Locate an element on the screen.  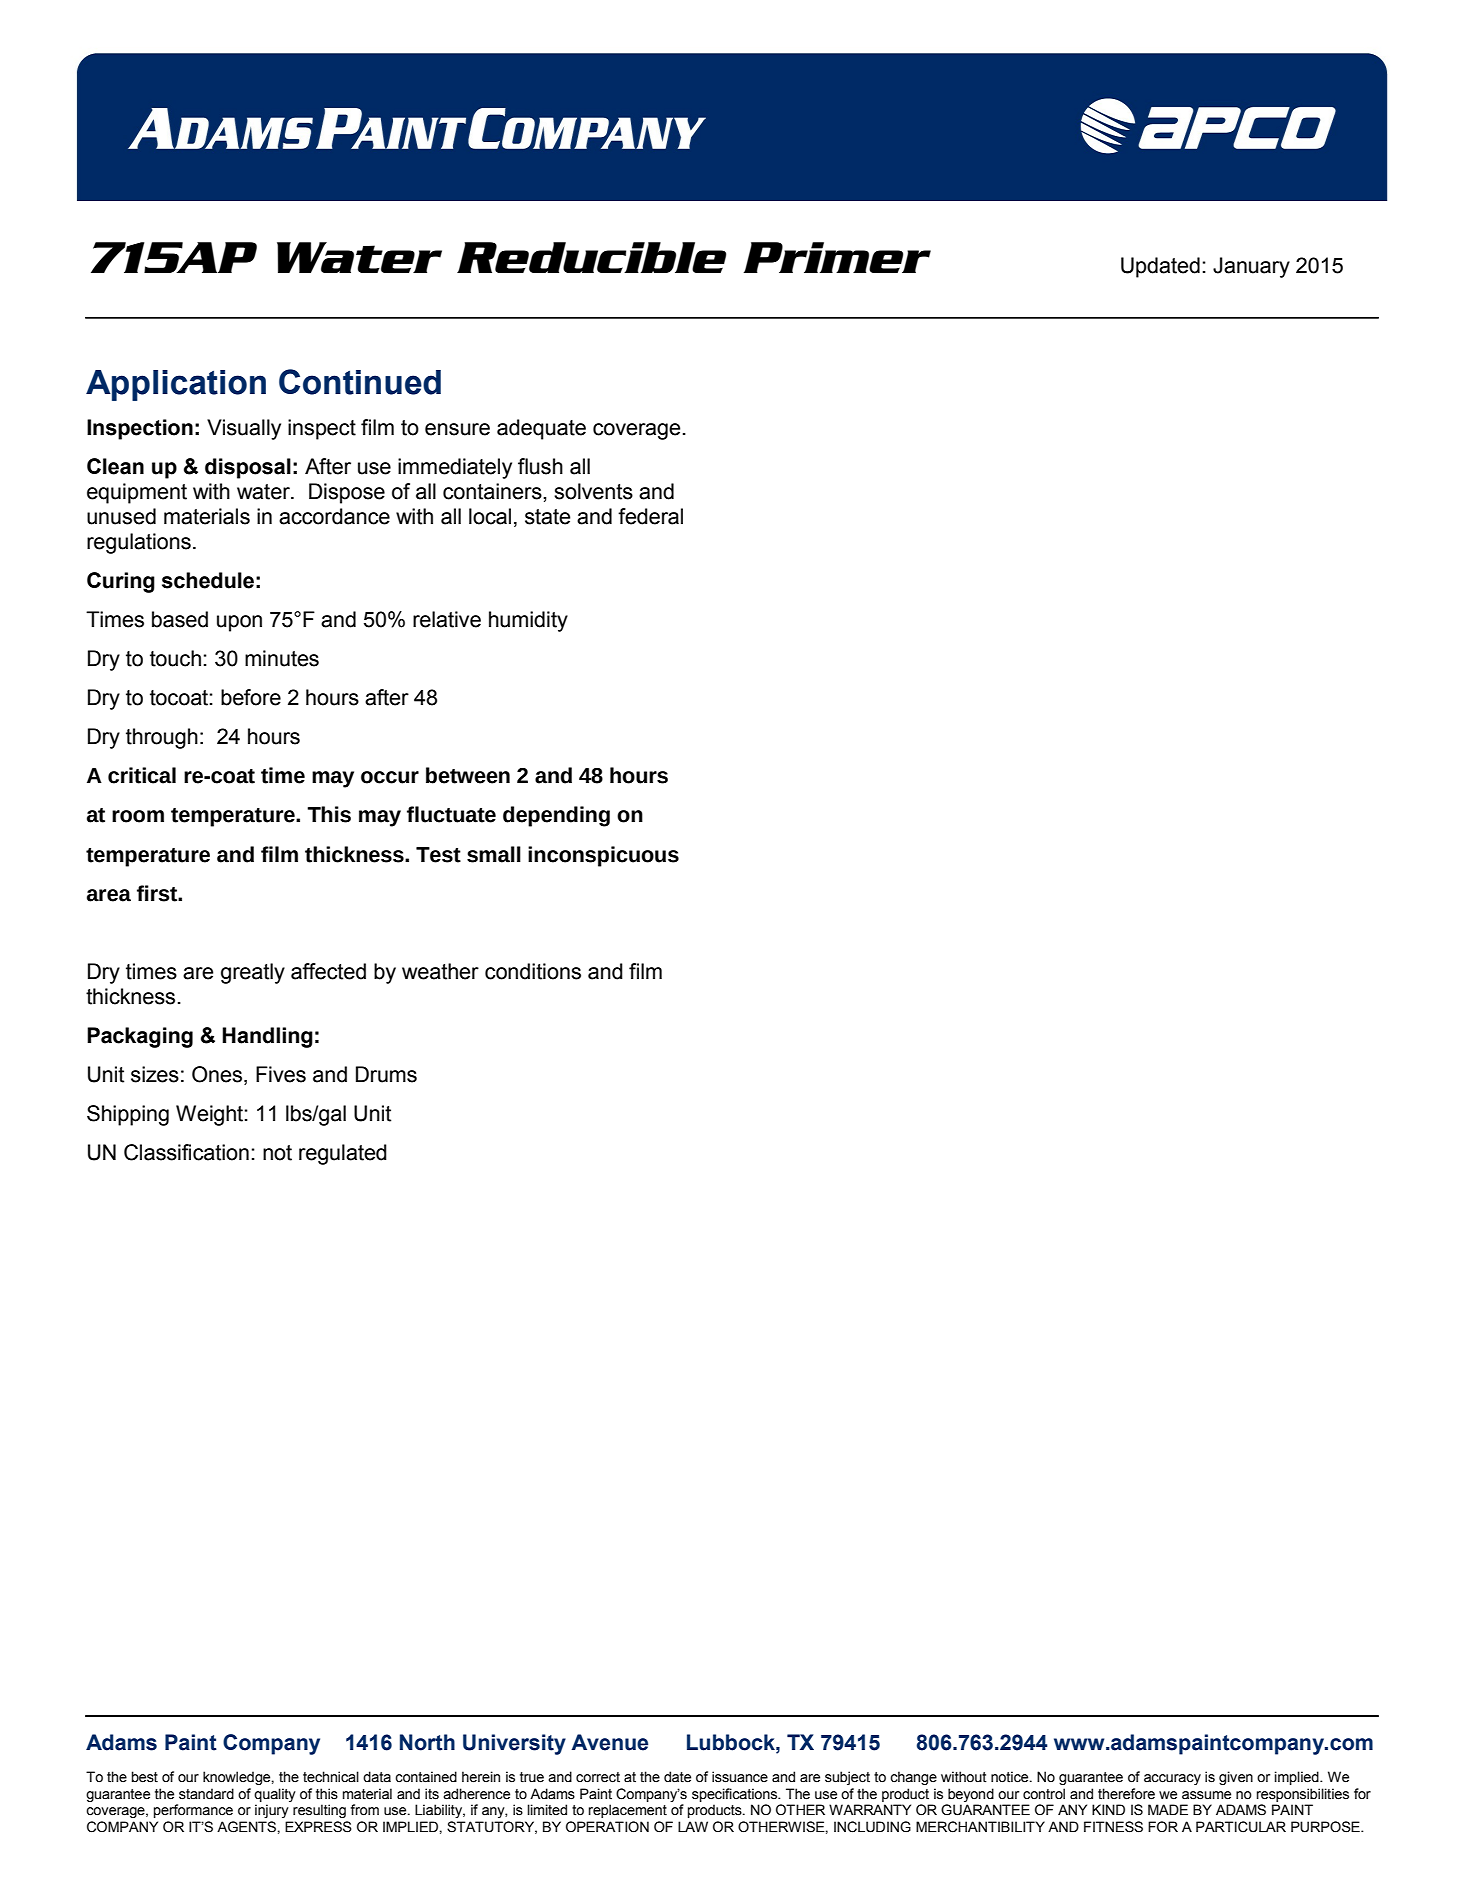
inconspicuous is located at coordinates (603, 856).
